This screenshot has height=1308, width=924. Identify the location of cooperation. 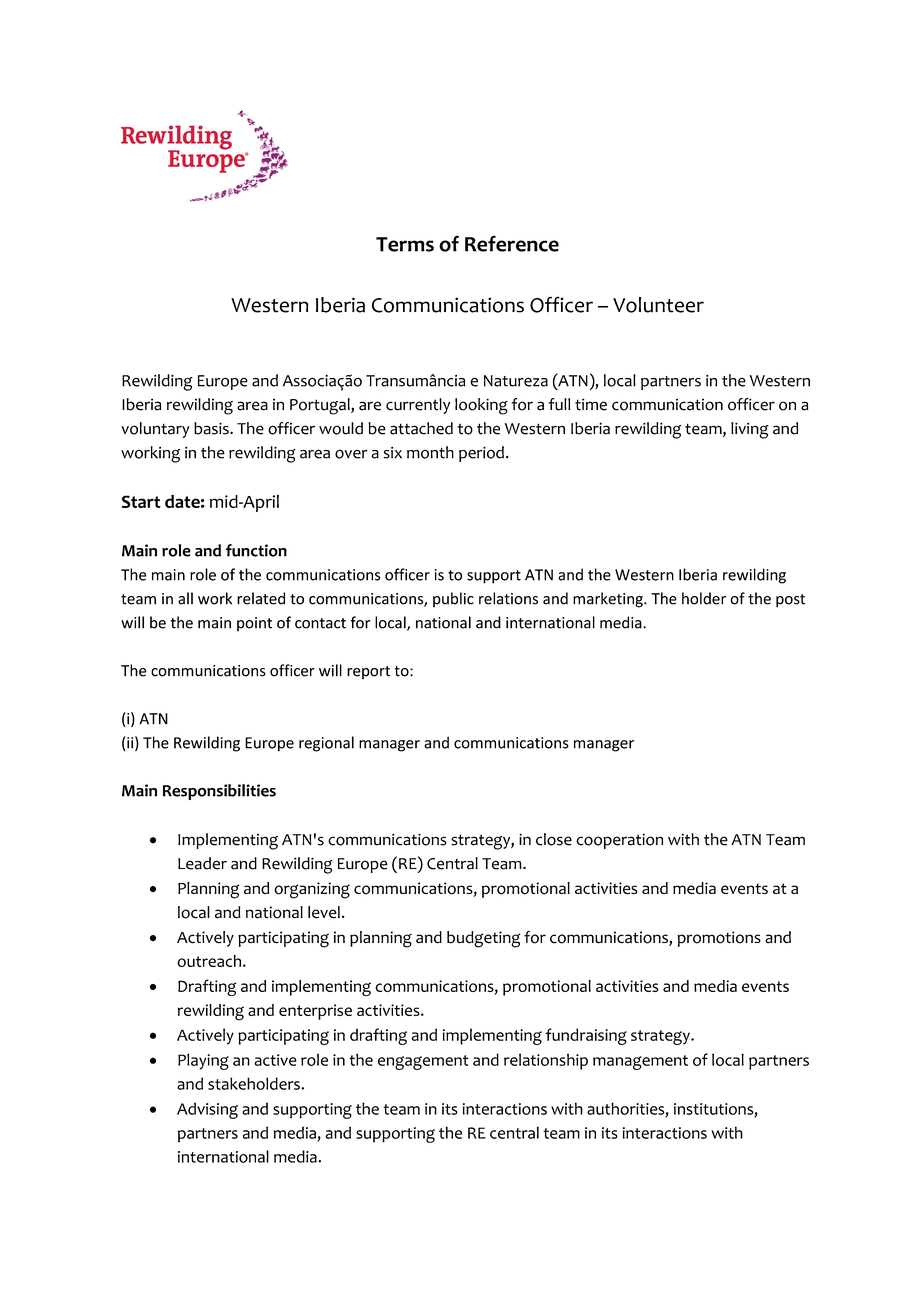
(619, 841).
